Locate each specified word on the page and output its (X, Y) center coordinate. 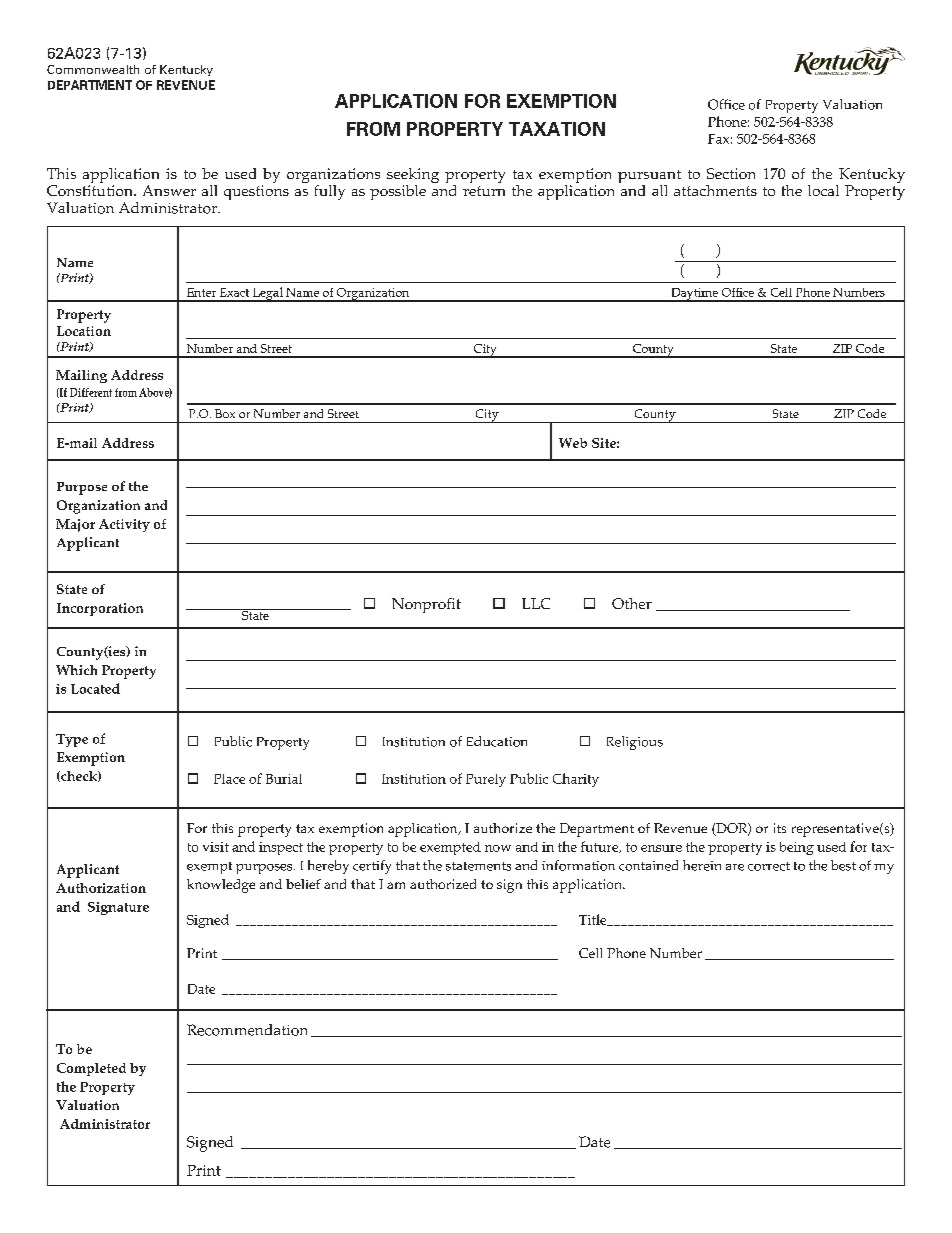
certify (372, 867)
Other (632, 603)
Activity (124, 525)
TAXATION (557, 129)
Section (731, 173)
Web (573, 443)
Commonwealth (93, 69)
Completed (91, 1069)
